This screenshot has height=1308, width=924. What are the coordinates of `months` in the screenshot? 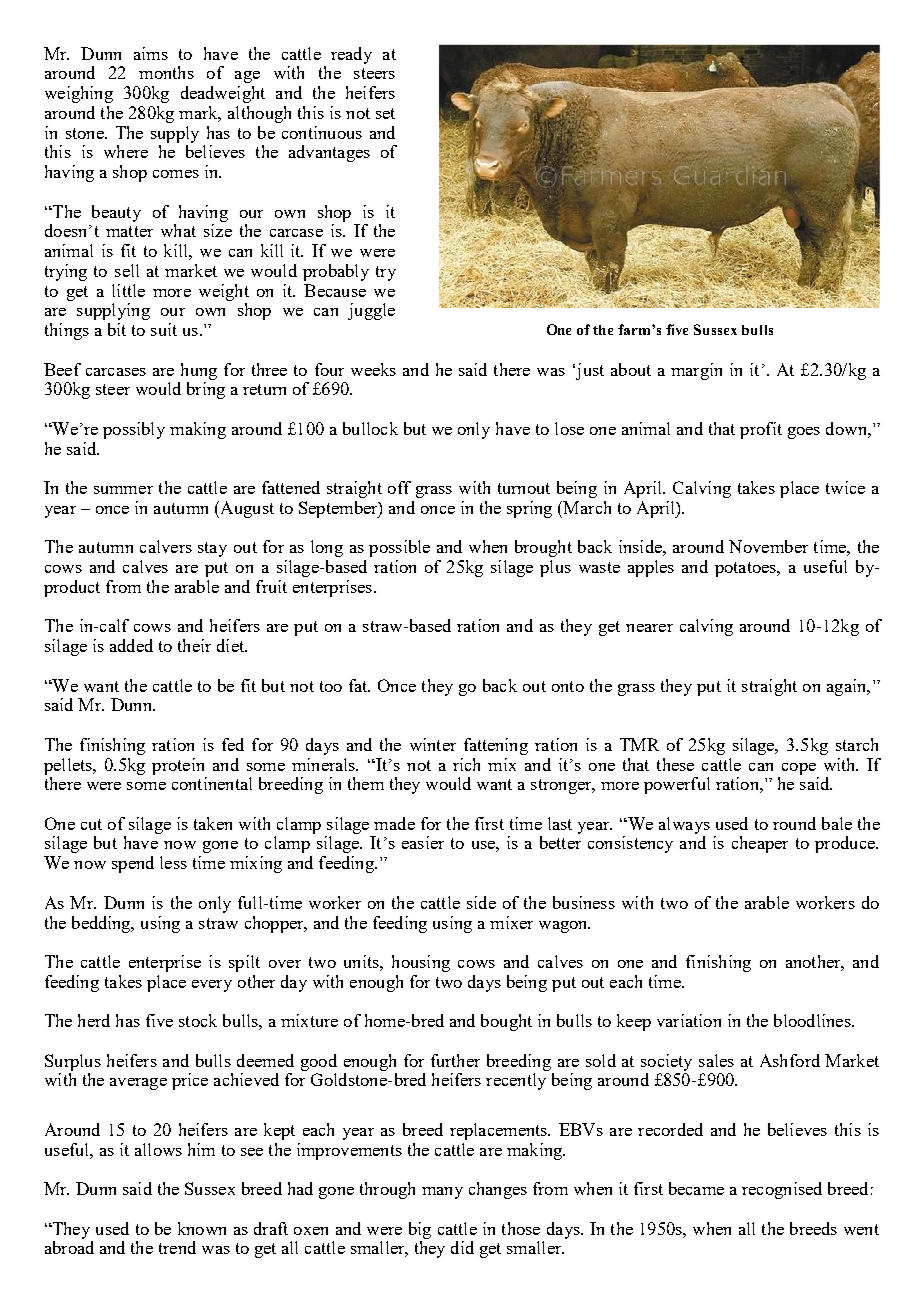 It's located at (166, 72).
